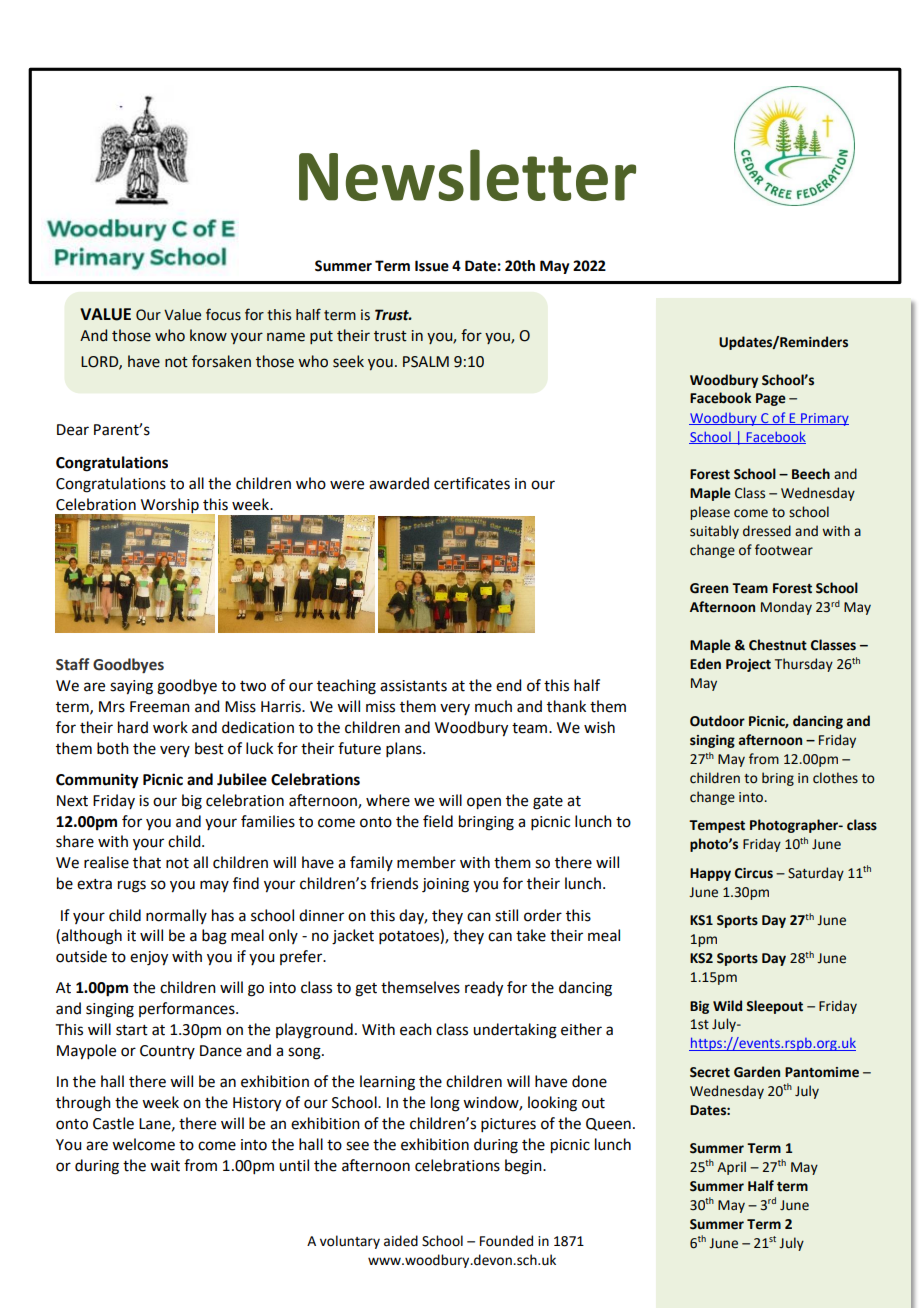 This screenshot has height=1308, width=924. What do you see at coordinates (771, 399) in the screenshot?
I see `Page` at bounding box center [771, 399].
